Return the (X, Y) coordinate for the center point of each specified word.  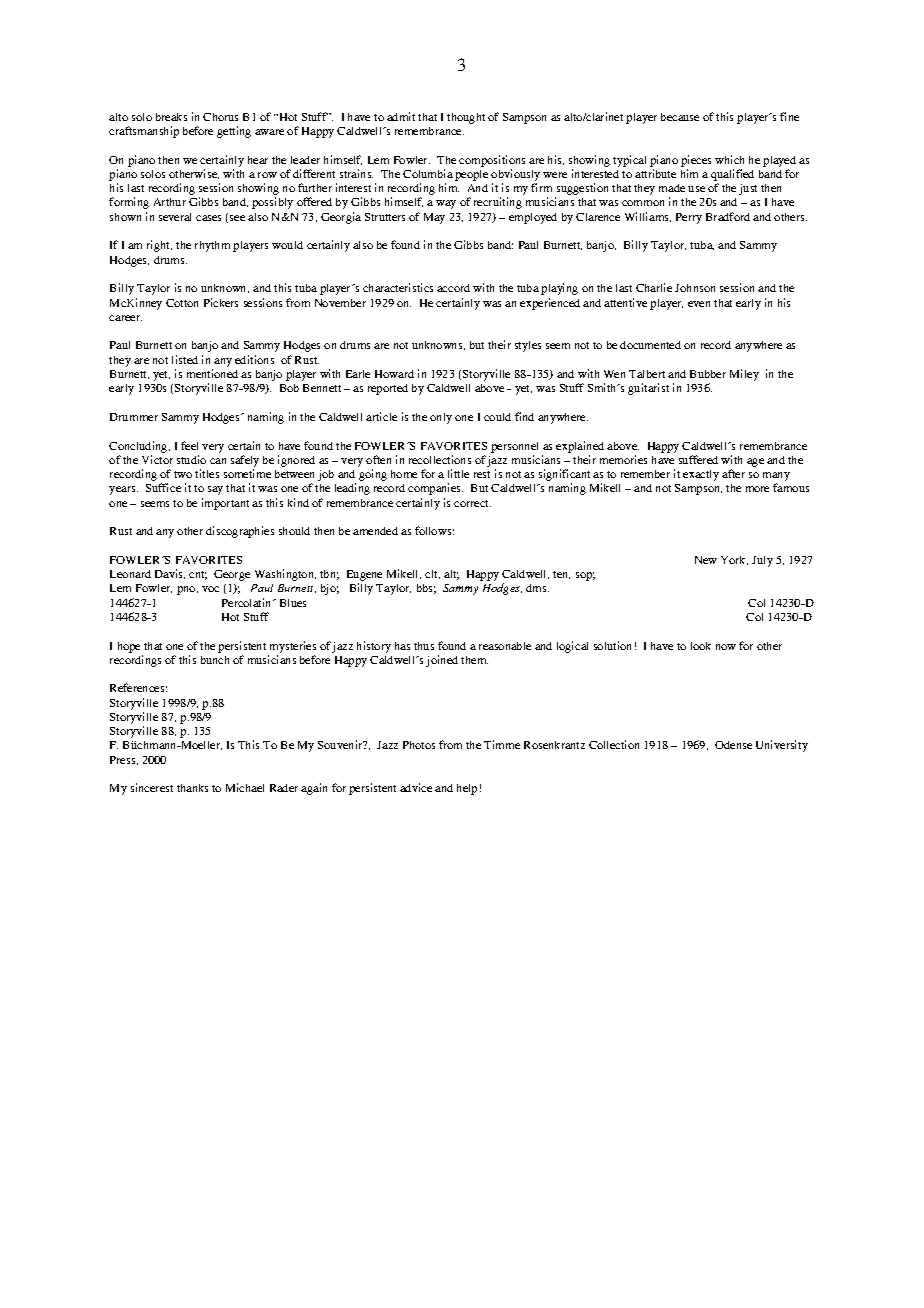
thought (466, 118)
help (467, 789)
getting (234, 132)
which (729, 159)
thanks (192, 788)
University (782, 746)
